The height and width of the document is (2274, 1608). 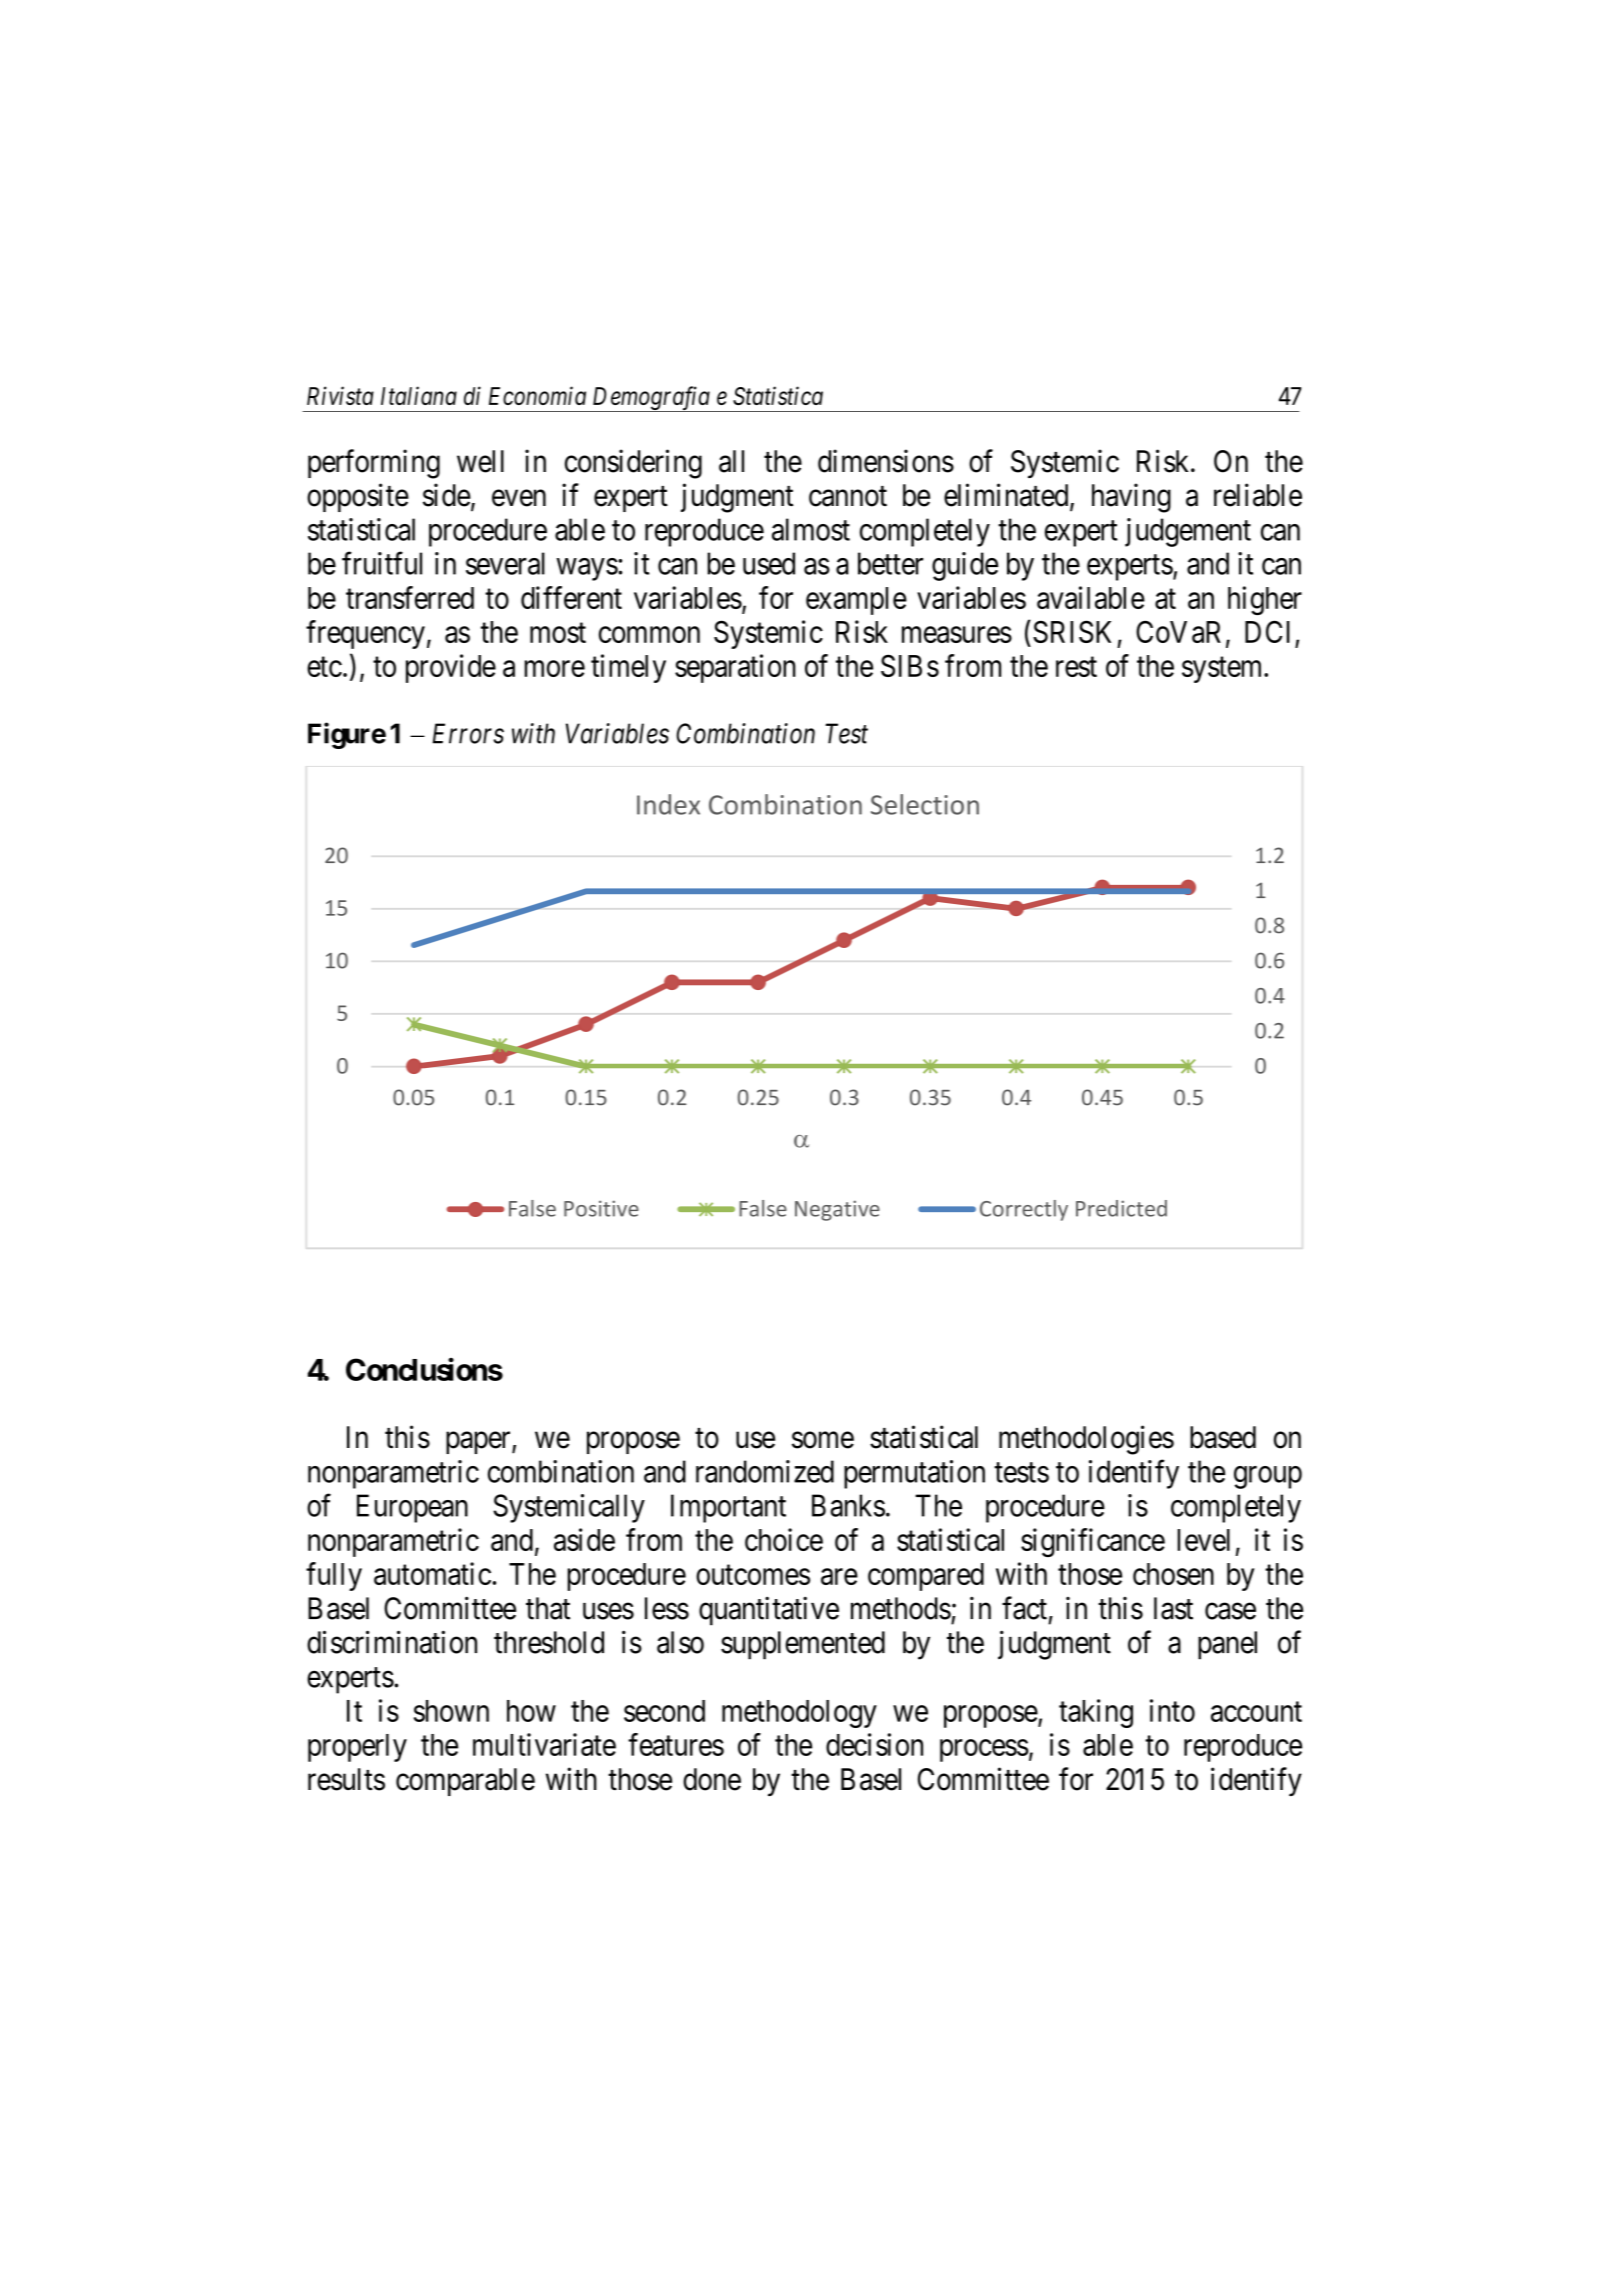 I want to click on some, so click(x=823, y=1440).
